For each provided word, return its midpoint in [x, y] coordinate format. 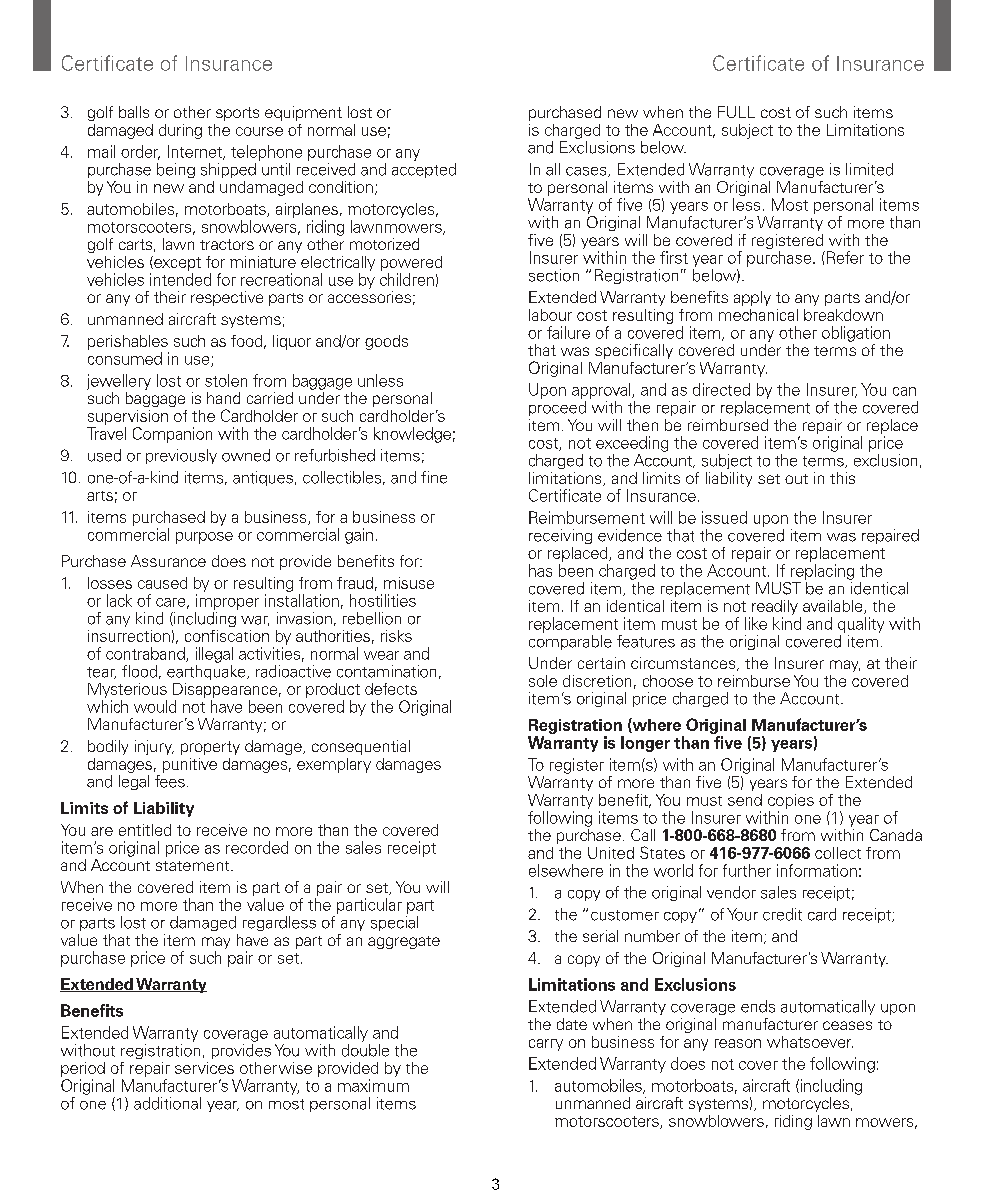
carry [546, 1045]
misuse [409, 583]
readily [775, 607]
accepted [424, 170]
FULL [736, 112]
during [180, 131]
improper [227, 602]
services [204, 1068]
